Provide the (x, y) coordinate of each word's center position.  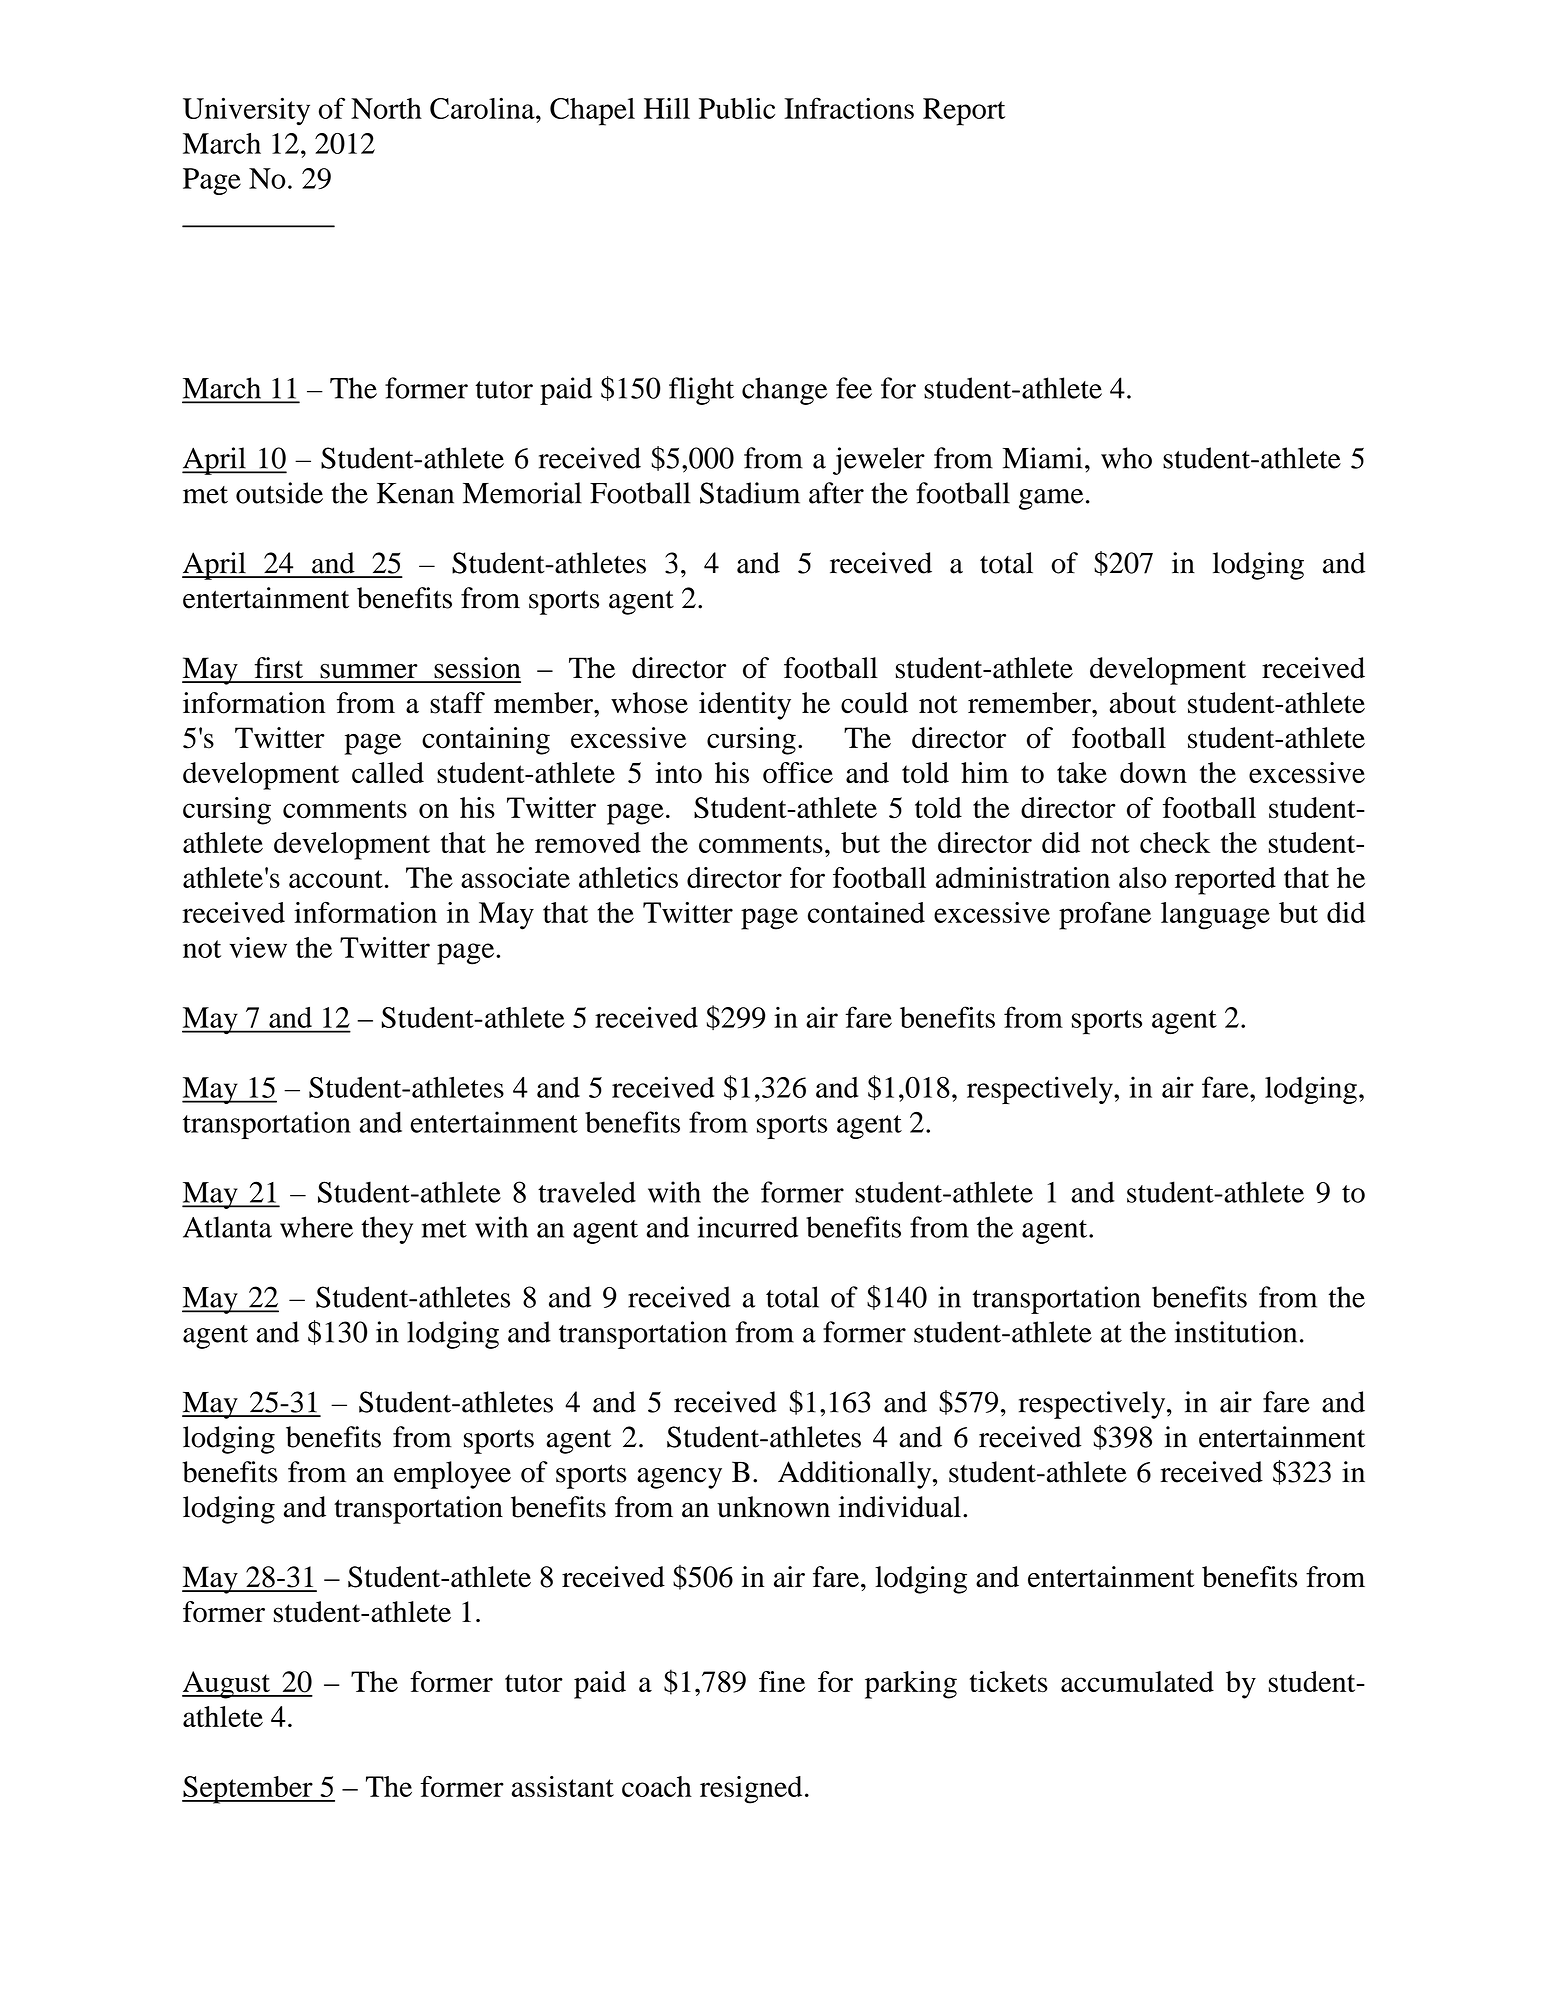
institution (1236, 1332)
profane (1105, 916)
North (386, 108)
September (248, 1790)
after (836, 493)
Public (737, 108)
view (258, 947)
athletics (628, 877)
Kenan (415, 493)
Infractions (849, 108)
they (387, 1230)
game (1051, 499)
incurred (748, 1227)
